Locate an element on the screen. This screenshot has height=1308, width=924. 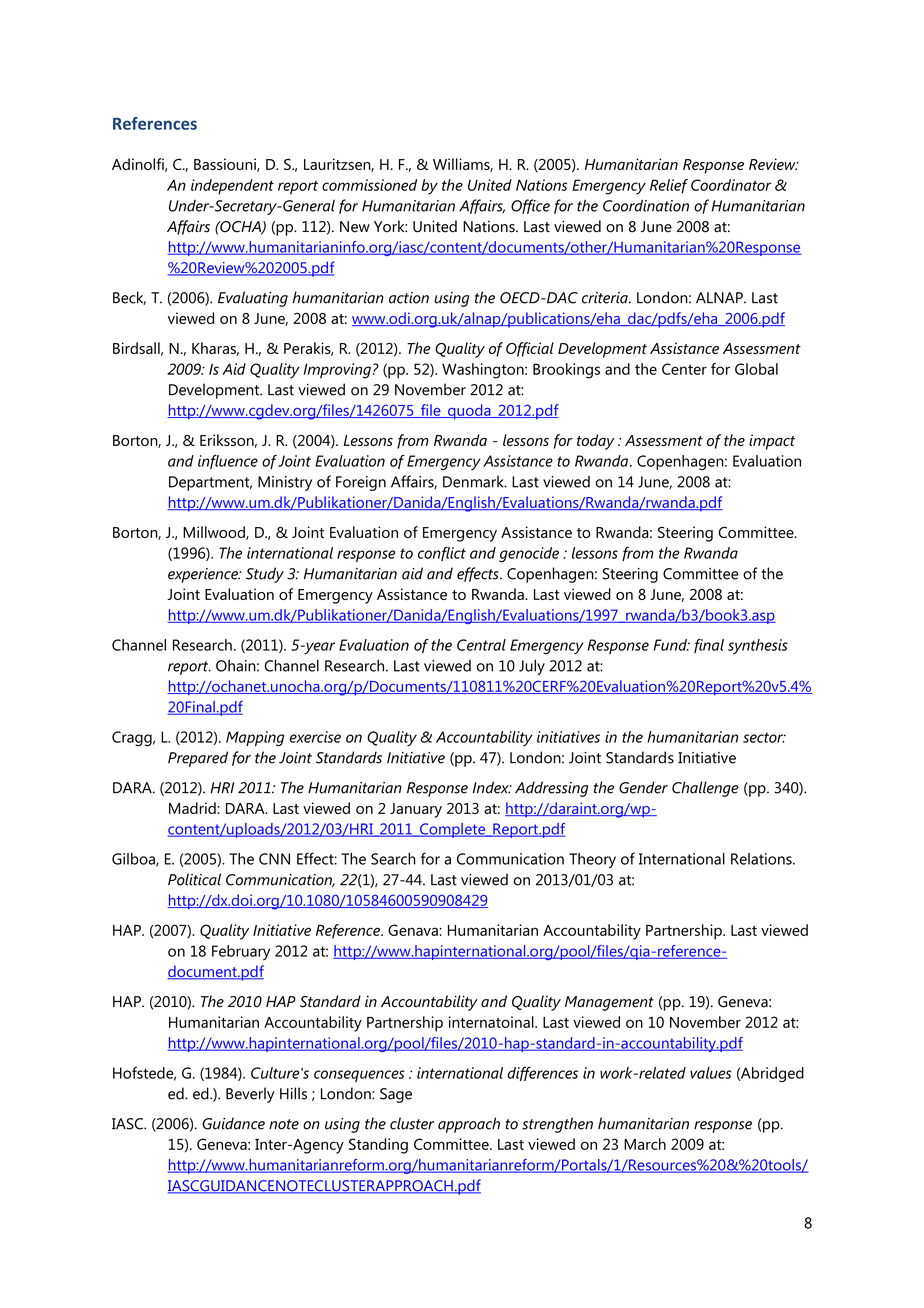
Washington is located at coordinates (484, 371).
